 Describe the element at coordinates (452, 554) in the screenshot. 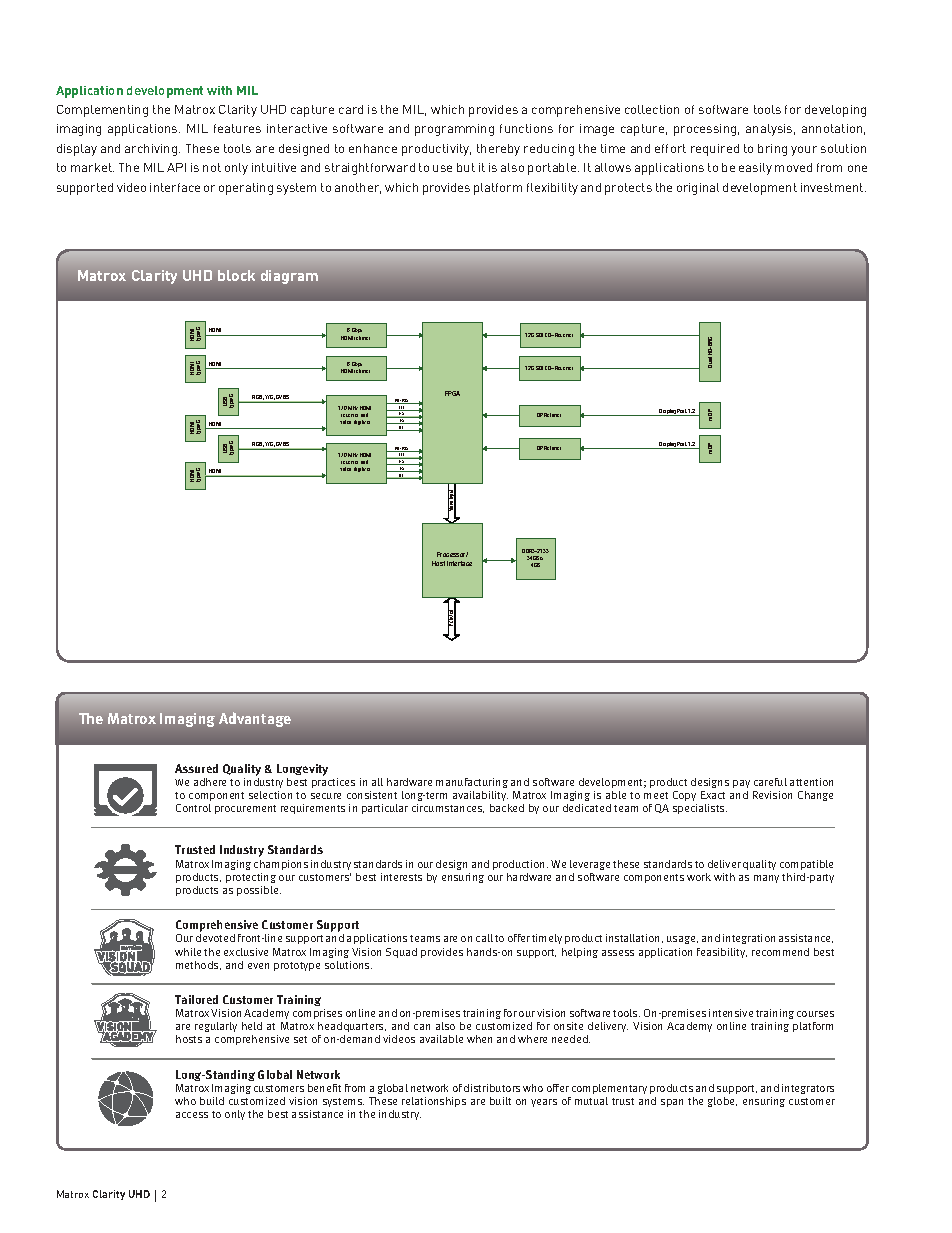

I see `Processor` at that location.
